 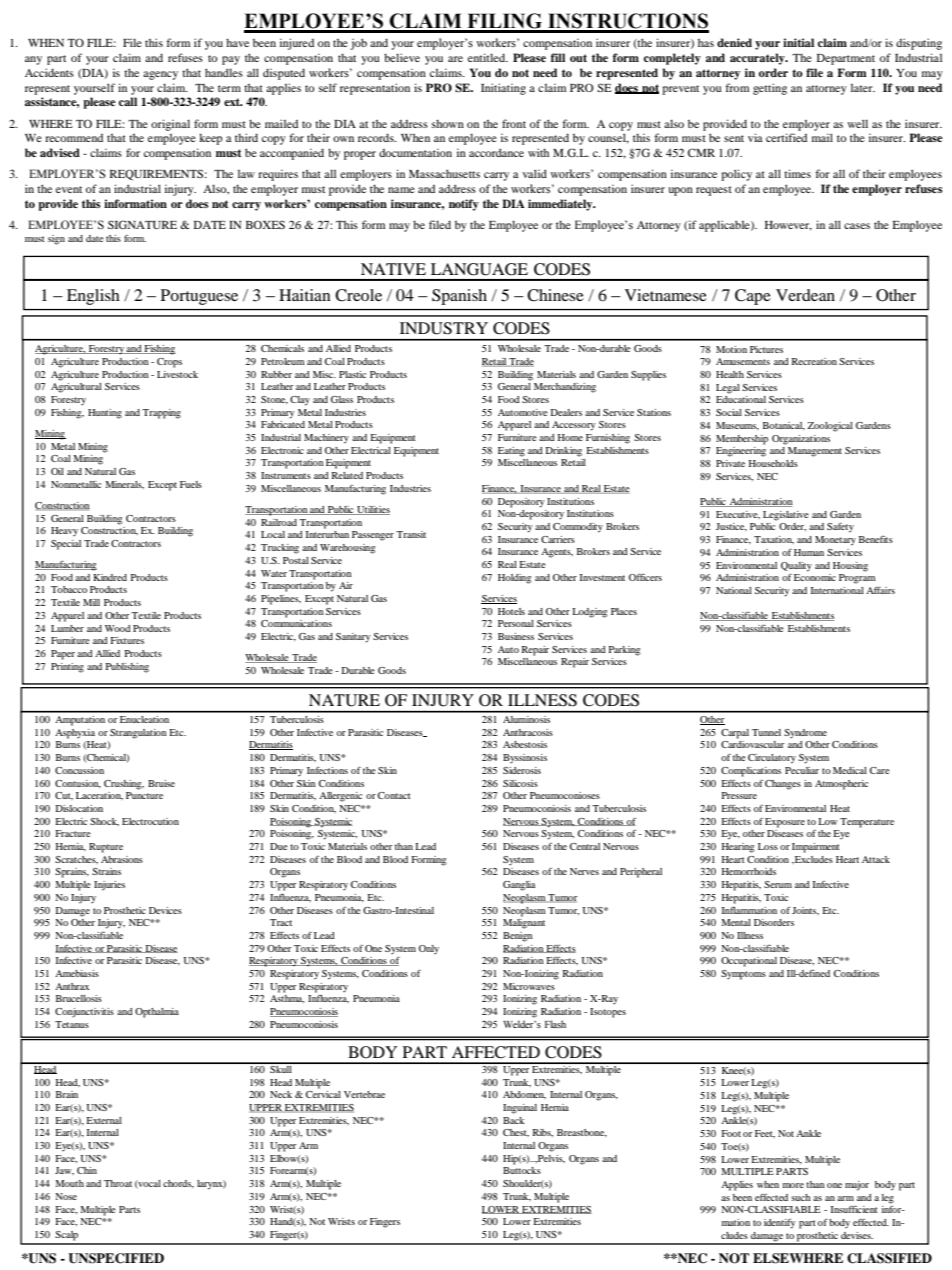 What do you see at coordinates (516, 636) in the image?
I see `Business` at bounding box center [516, 636].
